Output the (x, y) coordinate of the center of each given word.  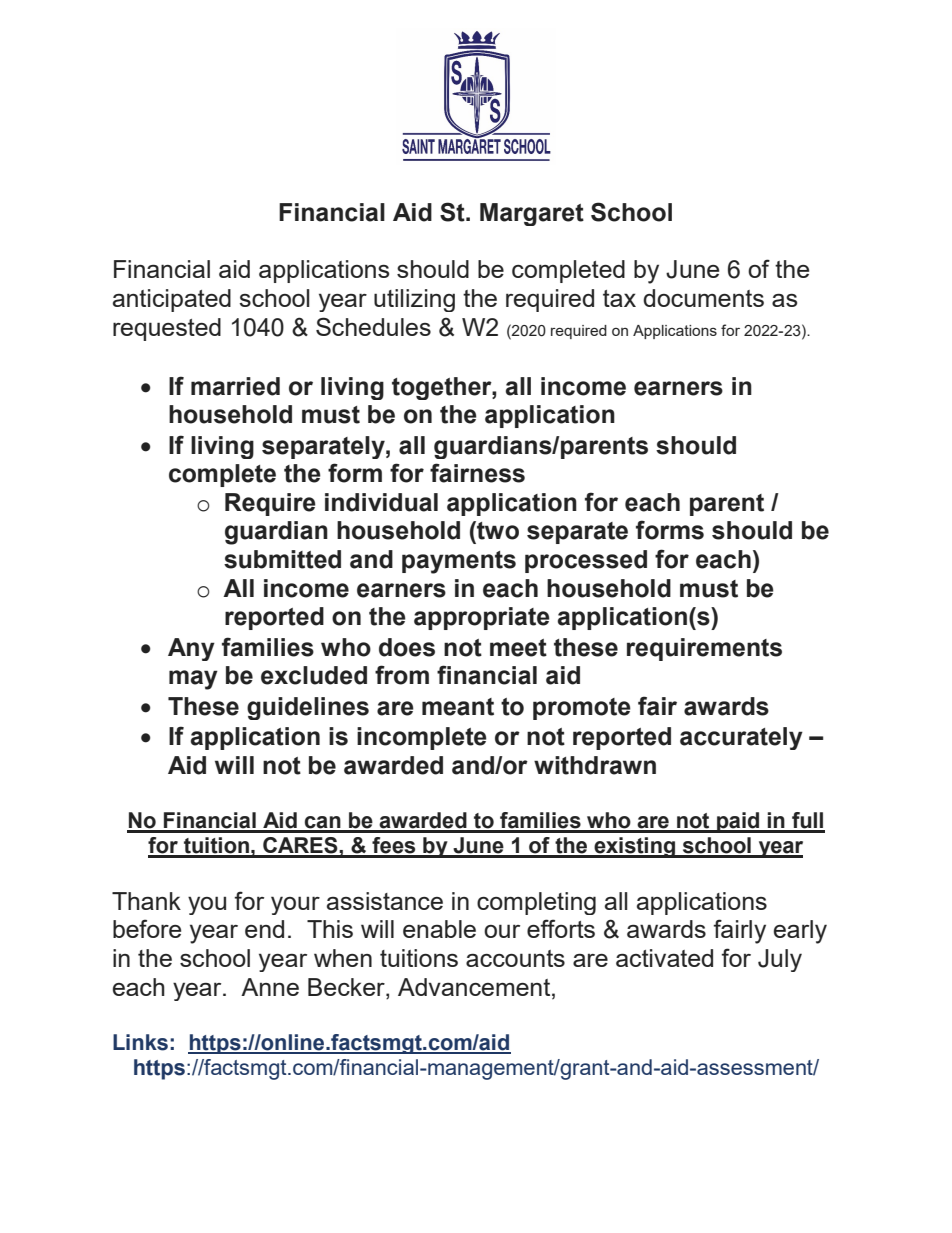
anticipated (172, 300)
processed (586, 561)
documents (703, 298)
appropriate (482, 618)
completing (536, 903)
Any (191, 649)
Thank (146, 901)
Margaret (532, 214)
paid (738, 822)
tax (619, 298)
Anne (270, 987)
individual (381, 502)
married (235, 386)
